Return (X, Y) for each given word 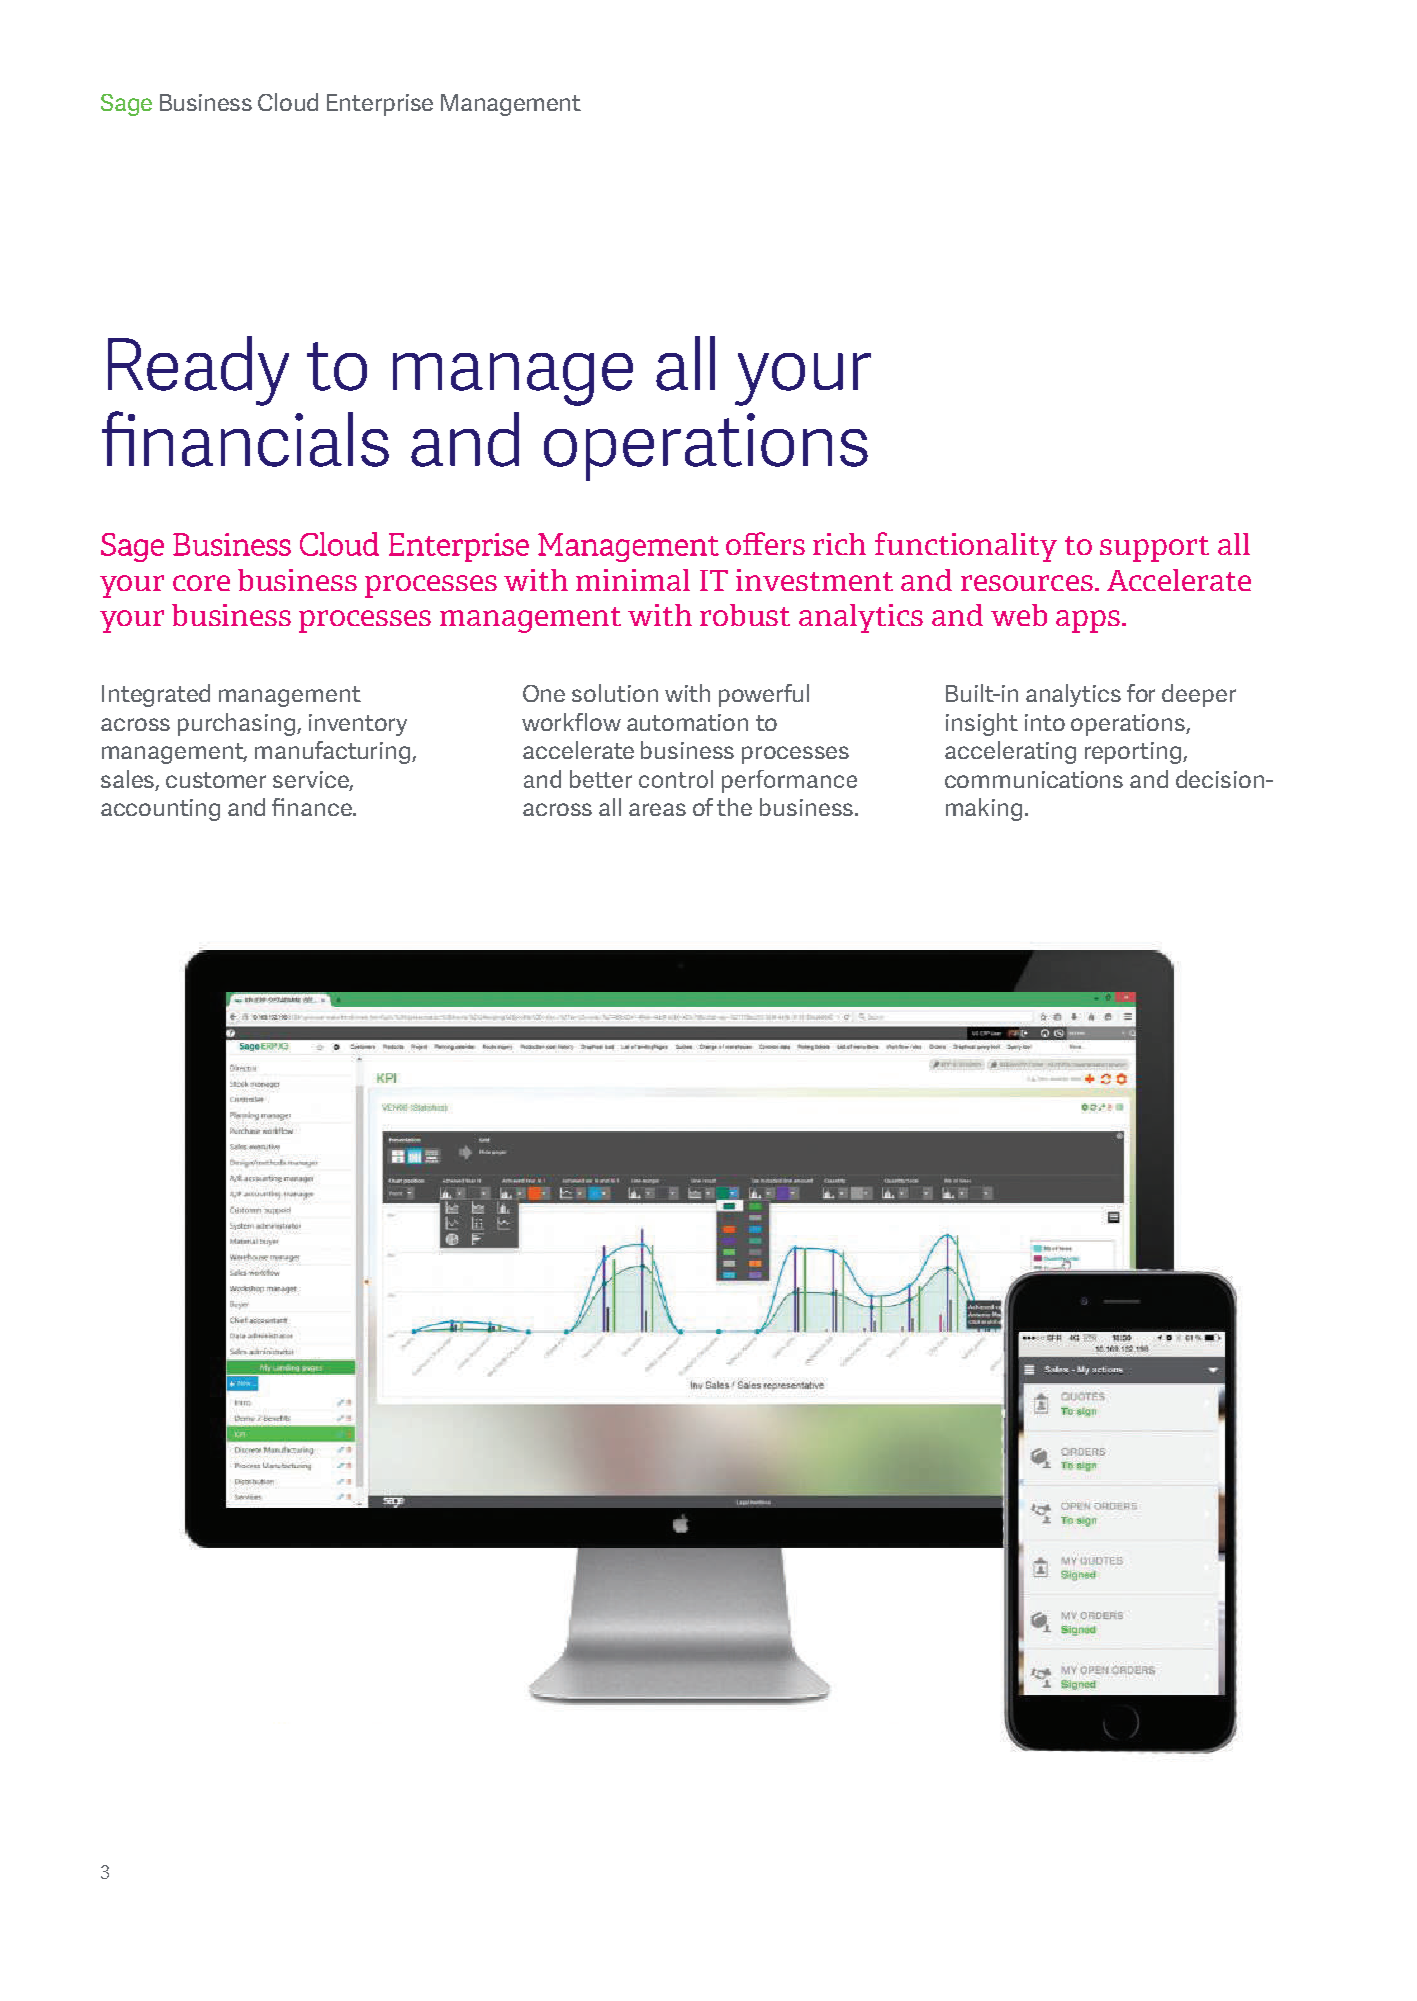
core (201, 583)
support (1154, 549)
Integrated (156, 695)
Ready (198, 371)
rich (839, 544)
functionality (966, 547)
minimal (633, 580)
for (1141, 693)
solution (615, 693)
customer (216, 780)
